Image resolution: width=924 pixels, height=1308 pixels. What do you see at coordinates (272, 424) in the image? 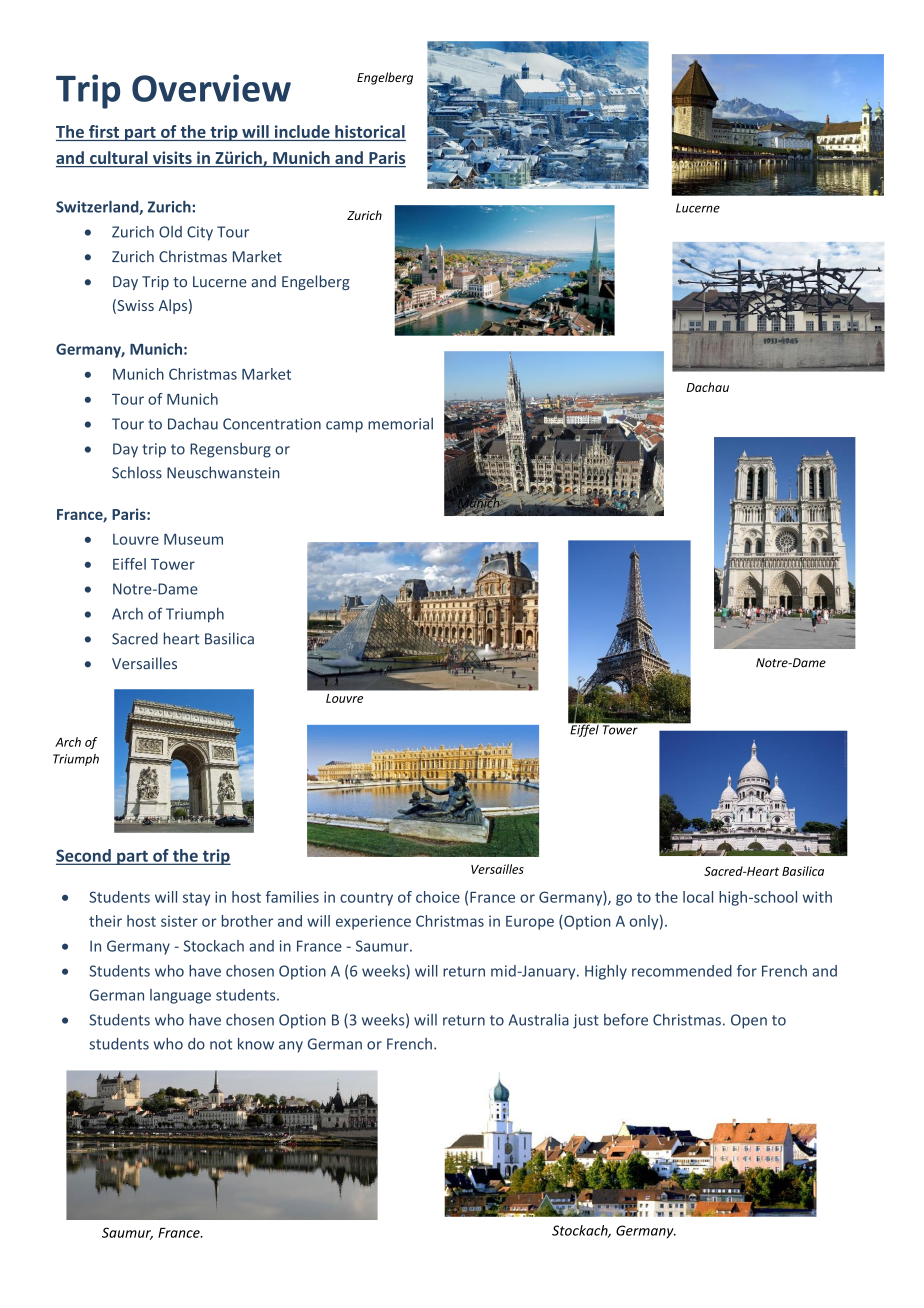
I see `Concentration` at bounding box center [272, 424].
